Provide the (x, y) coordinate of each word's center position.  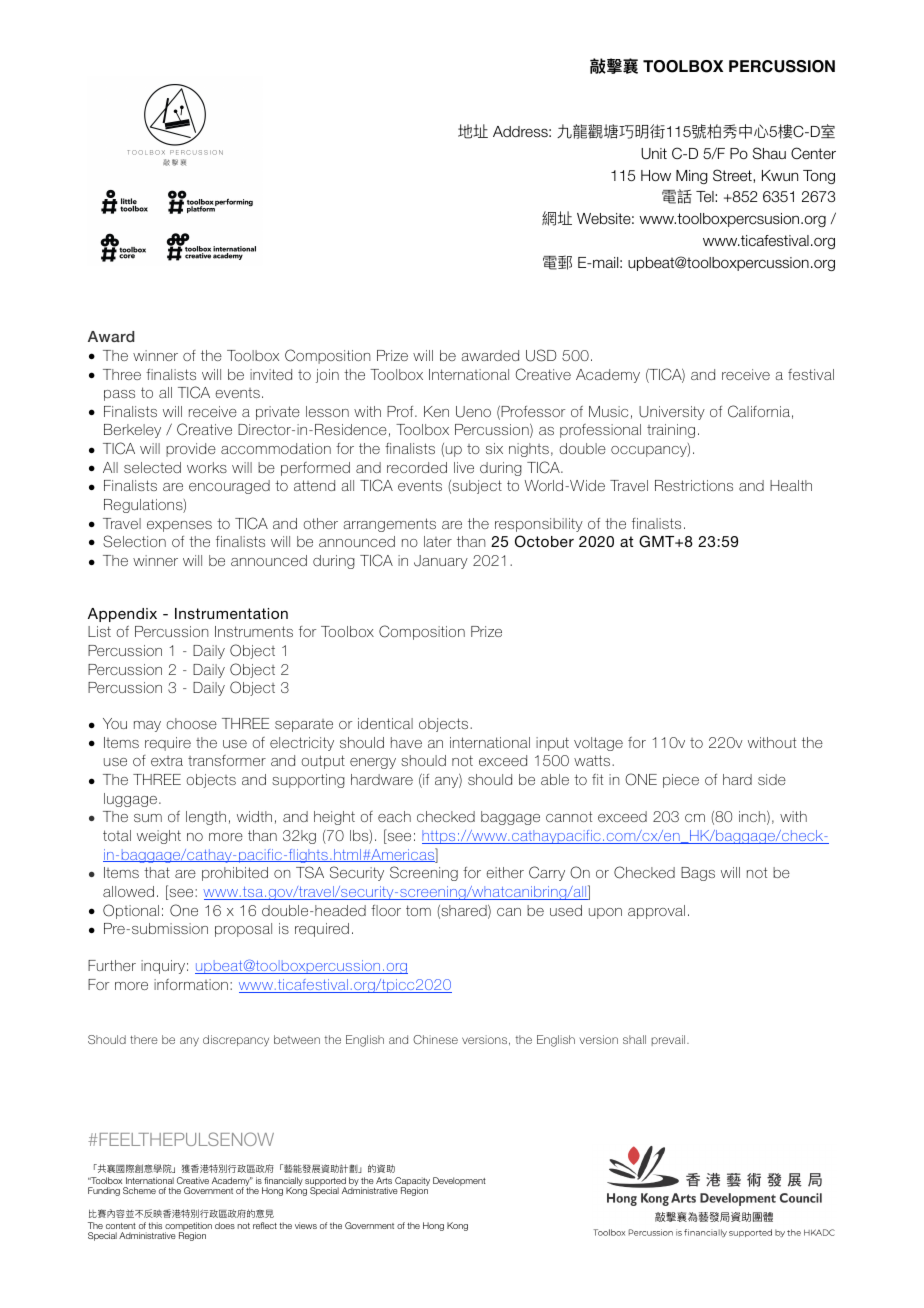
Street (733, 176)
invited (271, 374)
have (406, 742)
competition (188, 1227)
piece (681, 781)
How (656, 176)
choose (192, 723)
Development (459, 1181)
